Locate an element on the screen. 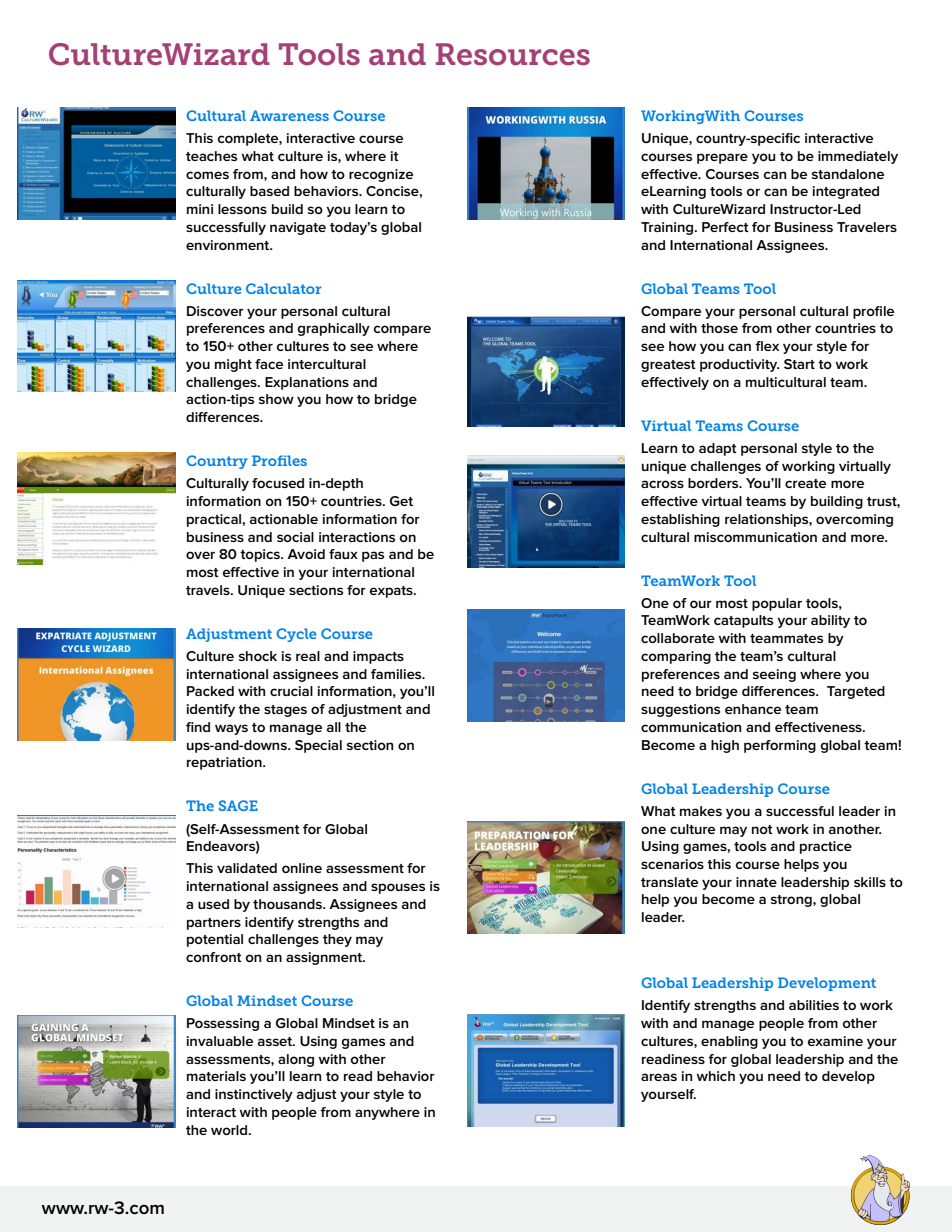  instinctively is located at coordinates (254, 1095).
